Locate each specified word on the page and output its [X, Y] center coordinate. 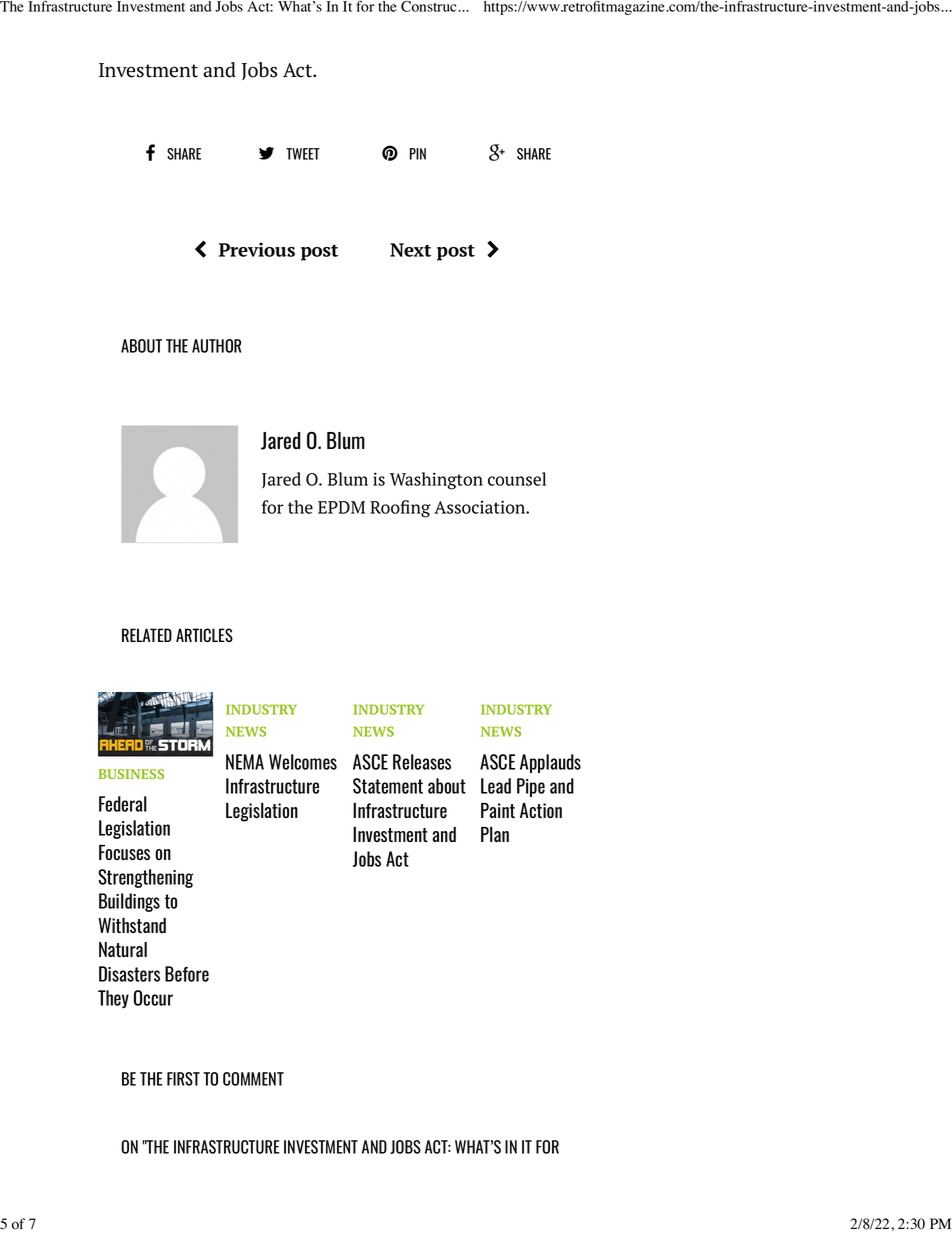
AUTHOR [216, 346]
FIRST [183, 1079]
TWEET [303, 154]
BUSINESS [131, 774]
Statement [388, 786]
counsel [517, 479]
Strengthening [145, 878]
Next [410, 250]
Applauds [550, 763]
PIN [418, 154]
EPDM [341, 507]
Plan [495, 834]
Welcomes [303, 762]
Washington [436, 481]
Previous [257, 249]
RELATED [147, 635]
